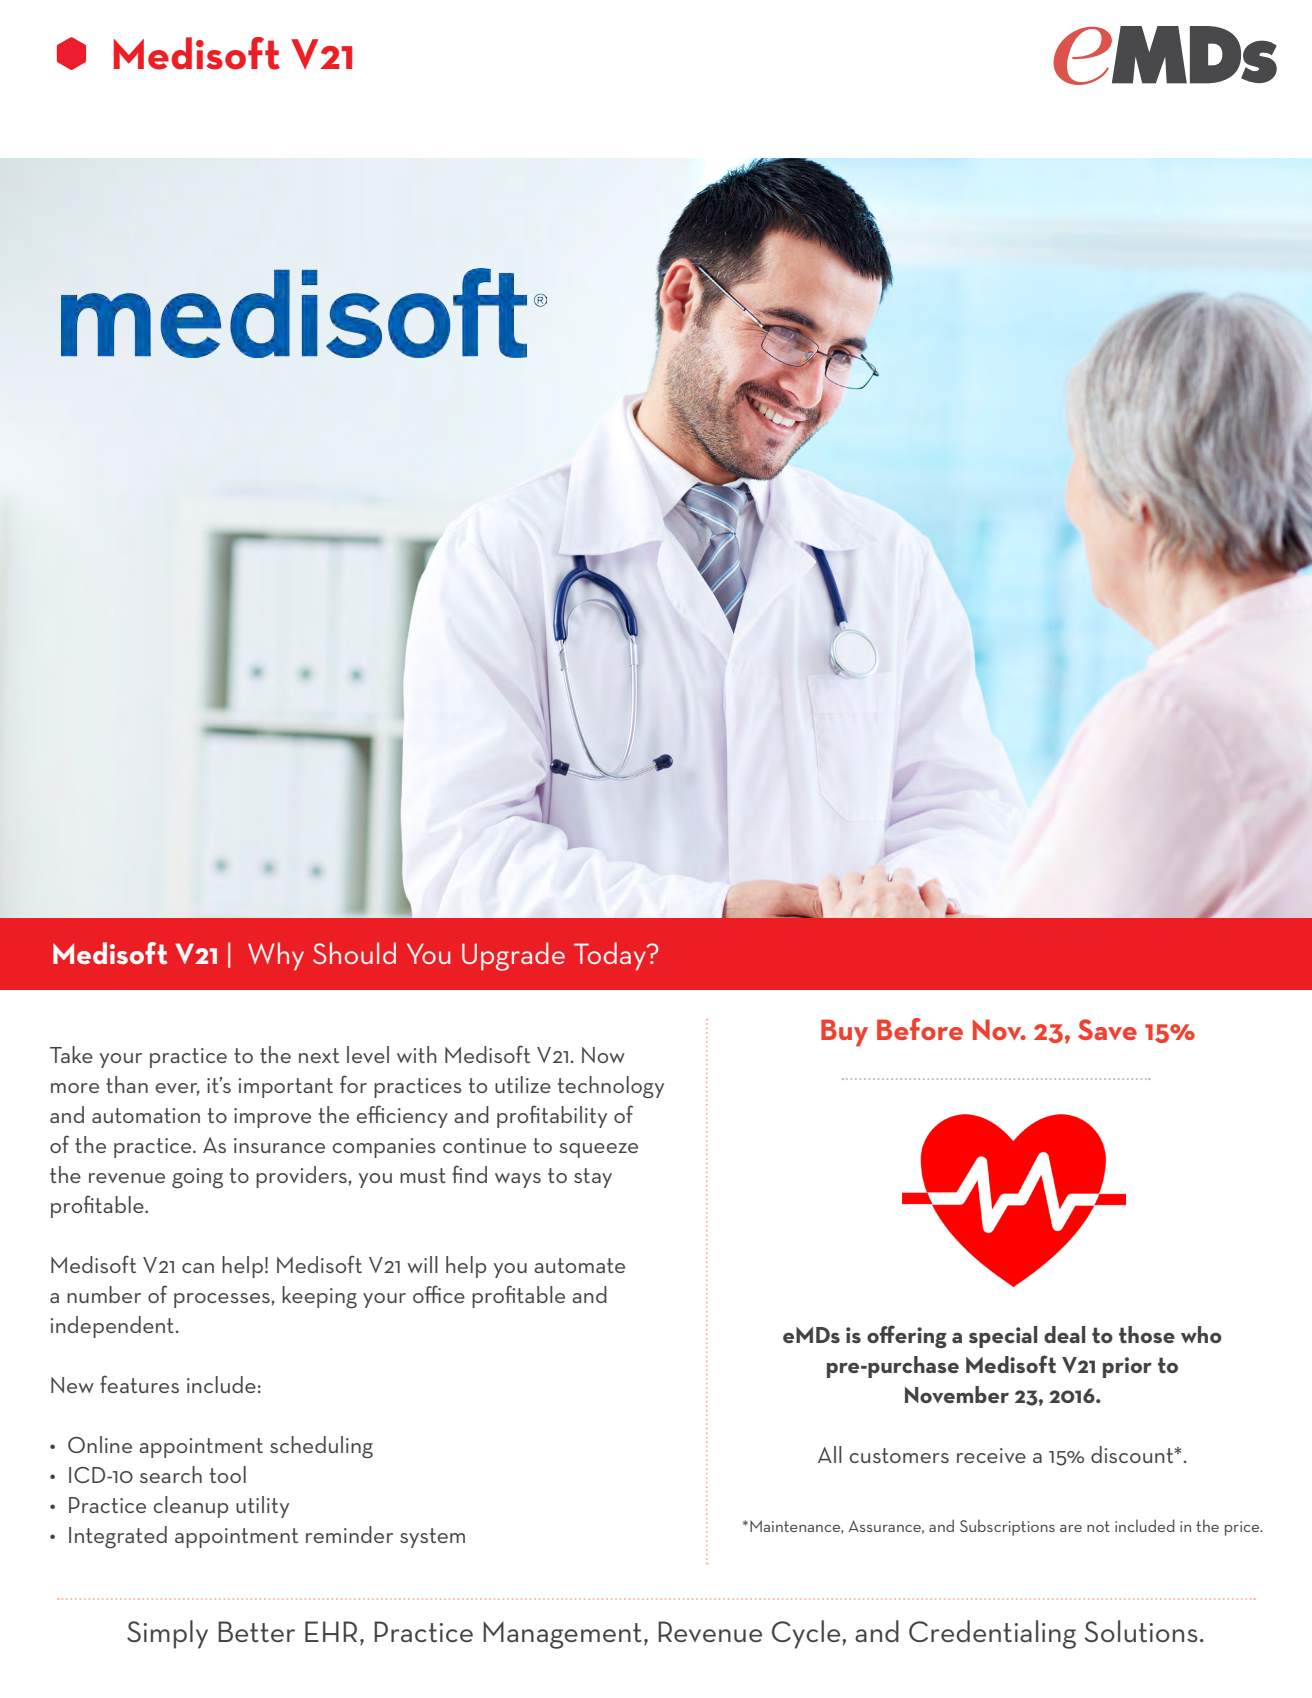 Image resolution: width=1312 pixels, height=1698 pixels. What do you see at coordinates (276, 956) in the page?
I see `Why` at bounding box center [276, 956].
